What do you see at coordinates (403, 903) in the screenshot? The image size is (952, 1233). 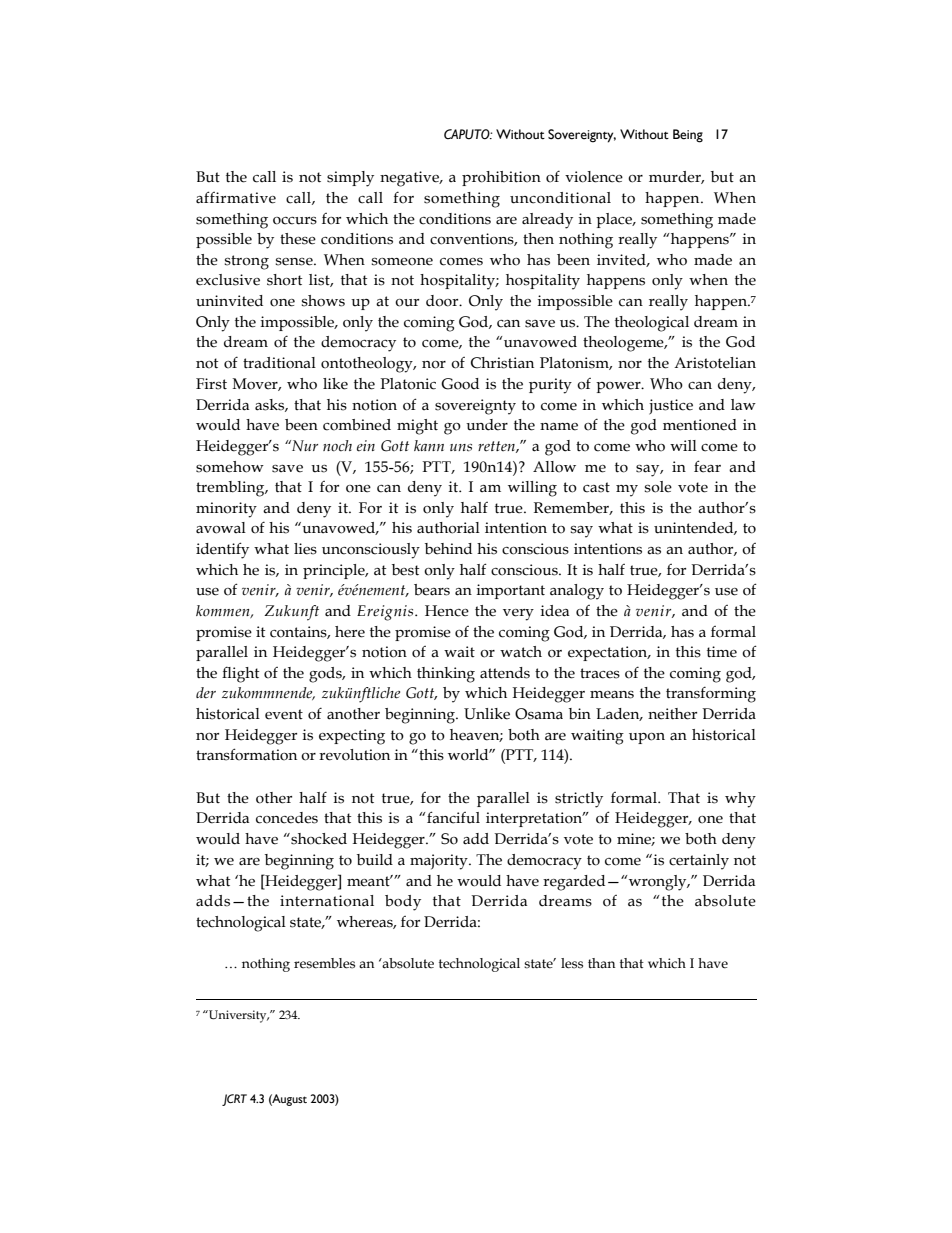 I see `body` at bounding box center [403, 903].
